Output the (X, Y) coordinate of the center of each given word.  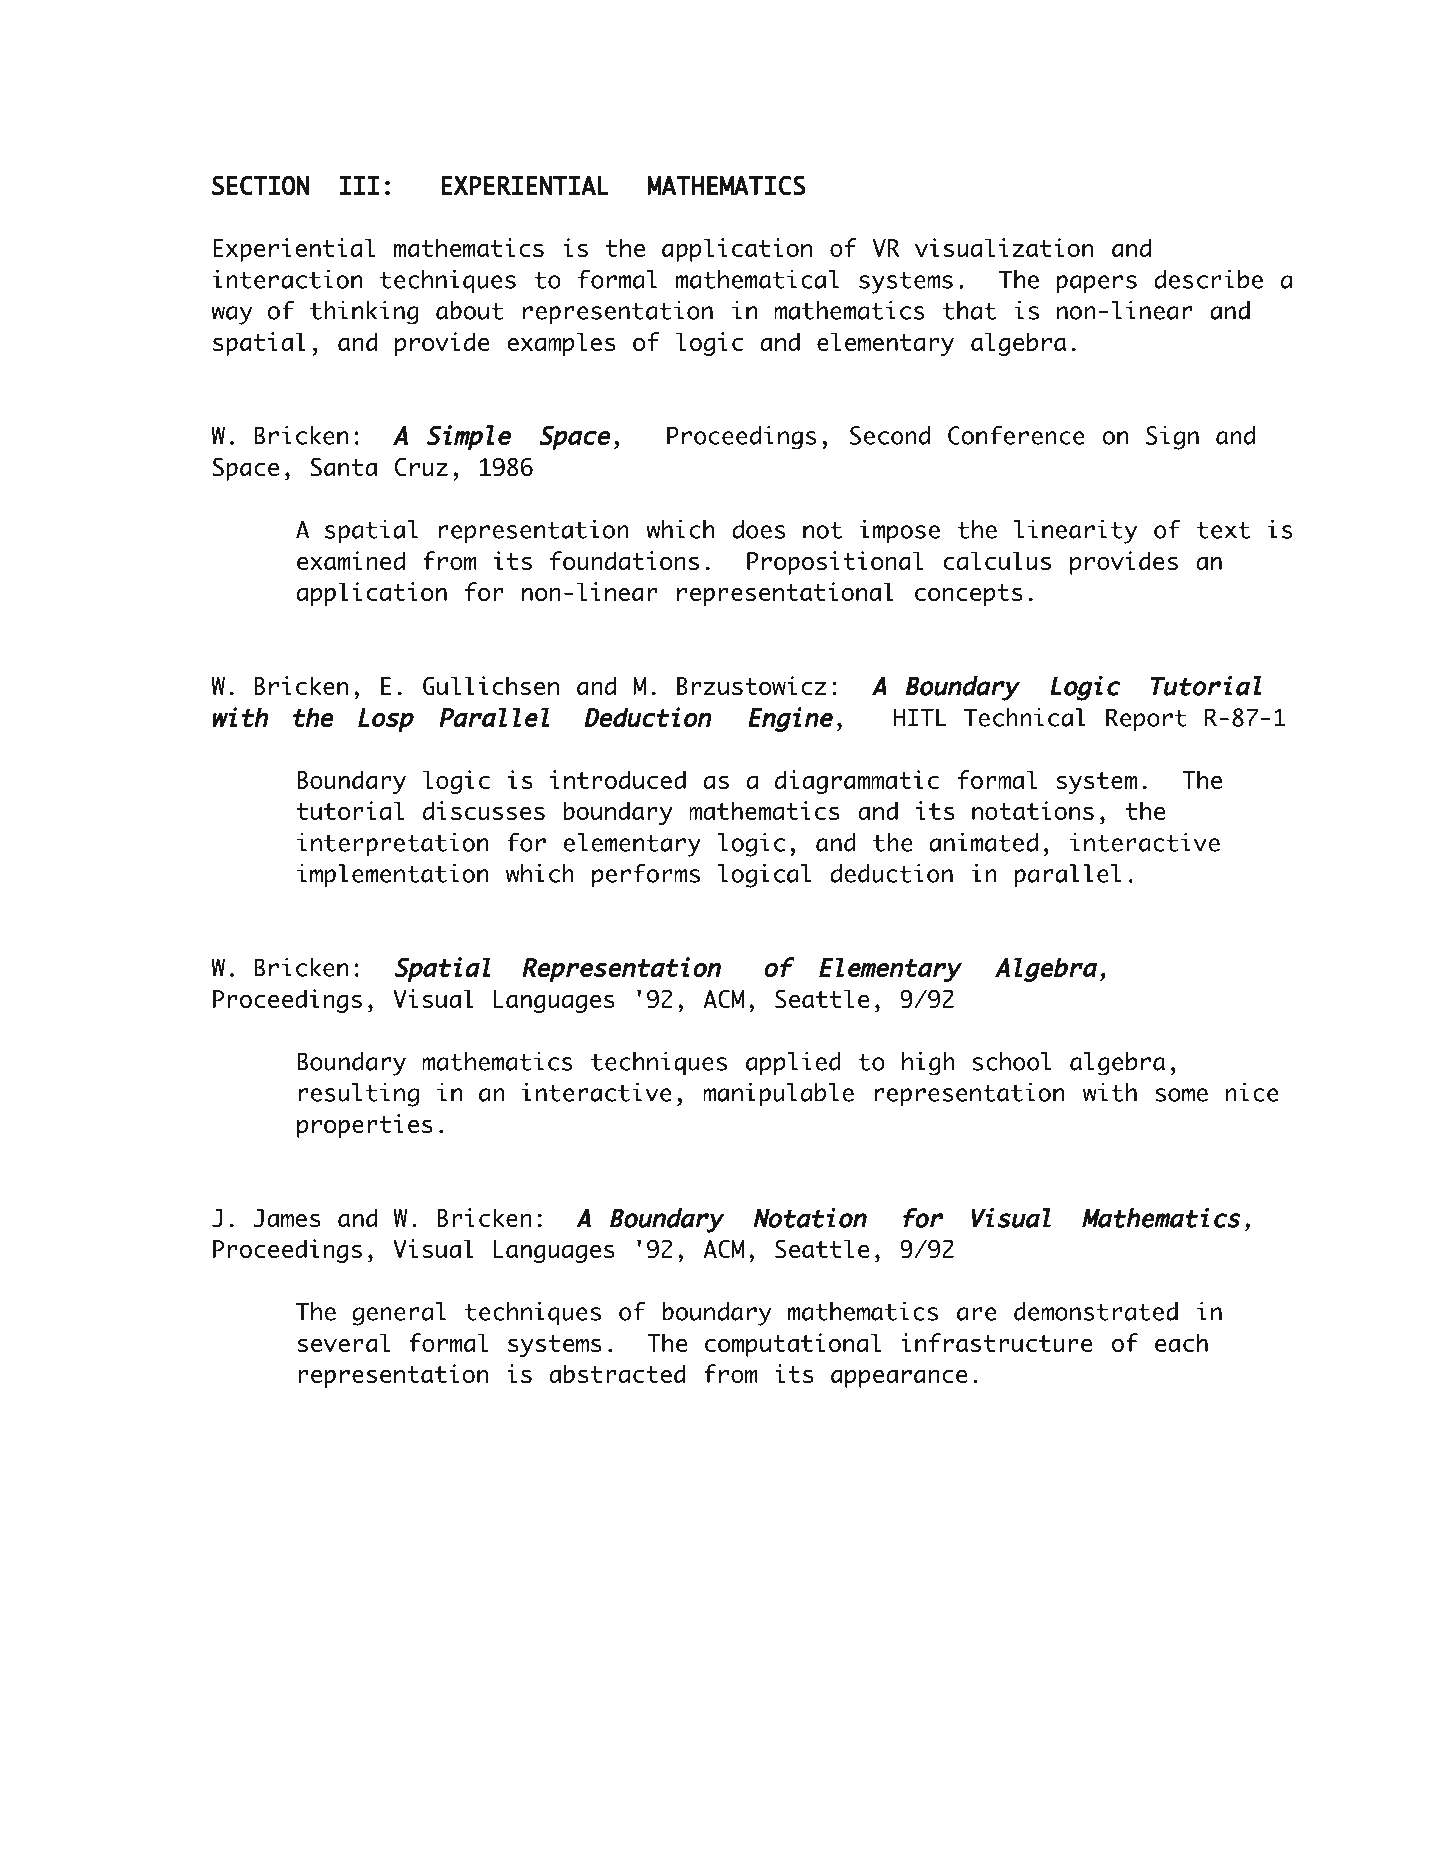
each (1181, 1342)
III (359, 185)
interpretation (392, 844)
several (343, 1342)
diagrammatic (857, 782)
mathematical (757, 279)
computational (793, 1345)
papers (1096, 284)
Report (1146, 719)
